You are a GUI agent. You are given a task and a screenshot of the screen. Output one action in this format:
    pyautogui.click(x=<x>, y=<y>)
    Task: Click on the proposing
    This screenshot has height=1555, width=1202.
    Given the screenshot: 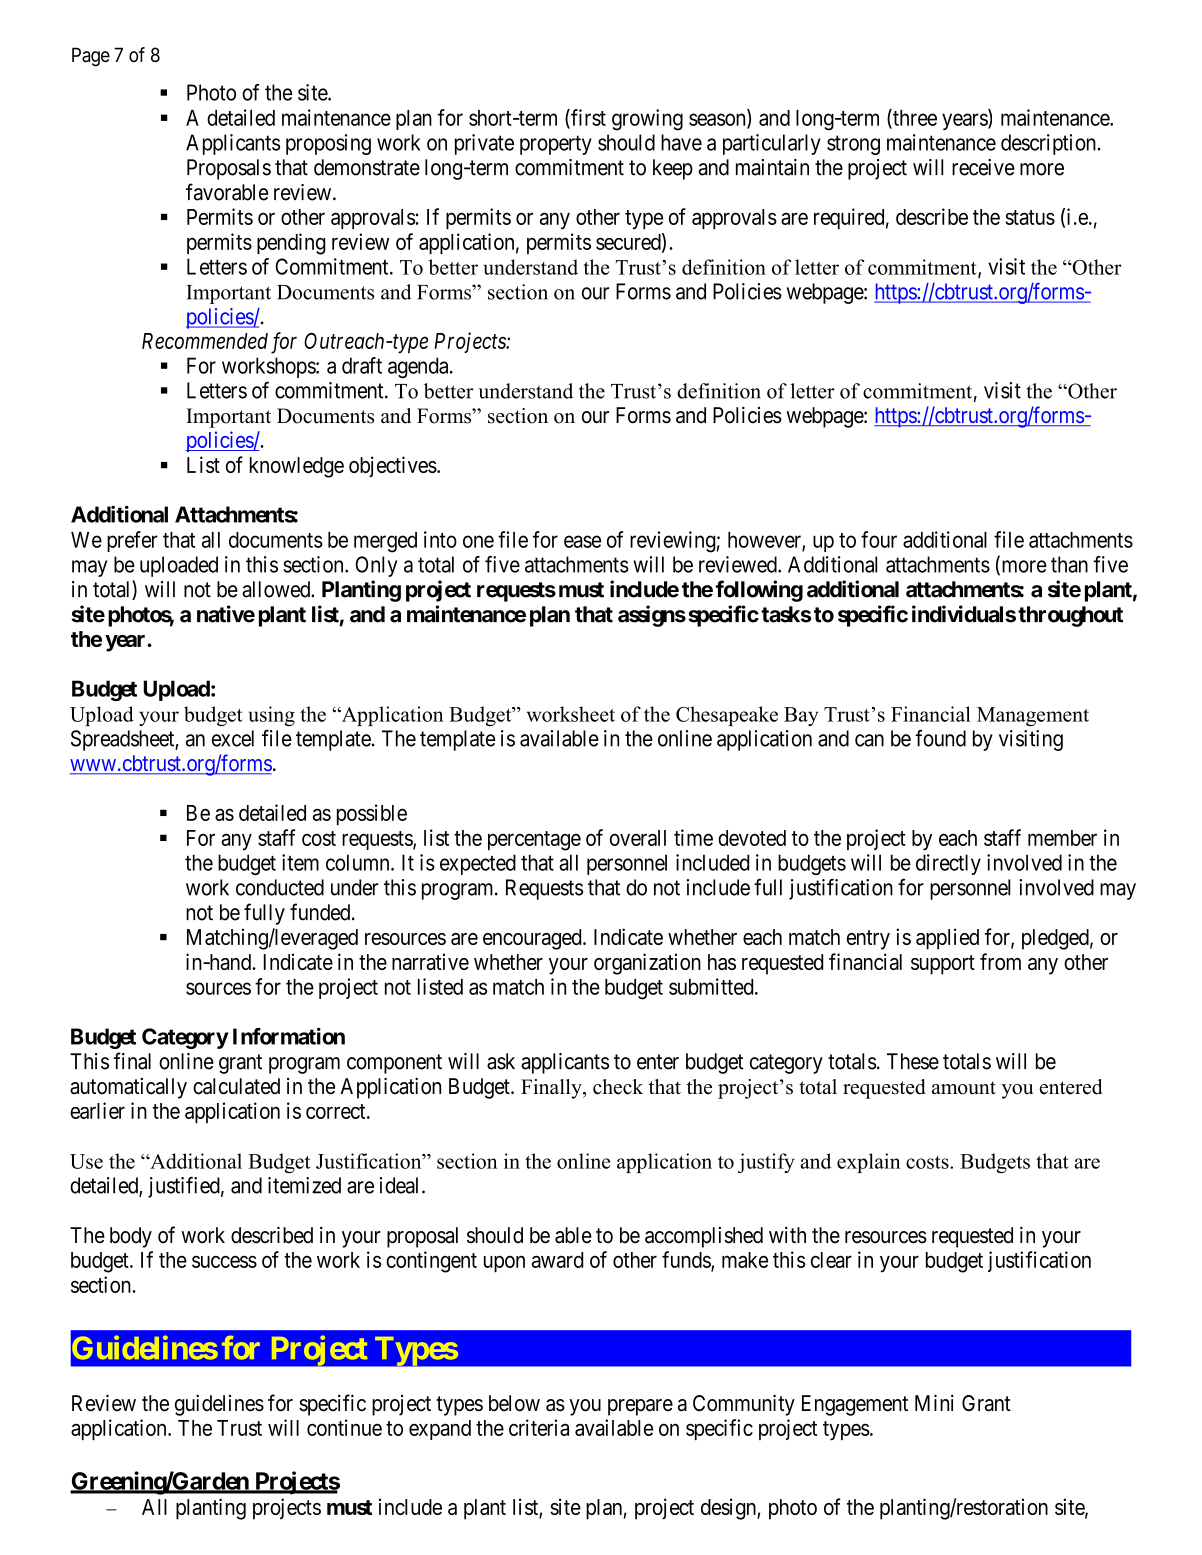 What is the action you would take?
    pyautogui.click(x=328, y=144)
